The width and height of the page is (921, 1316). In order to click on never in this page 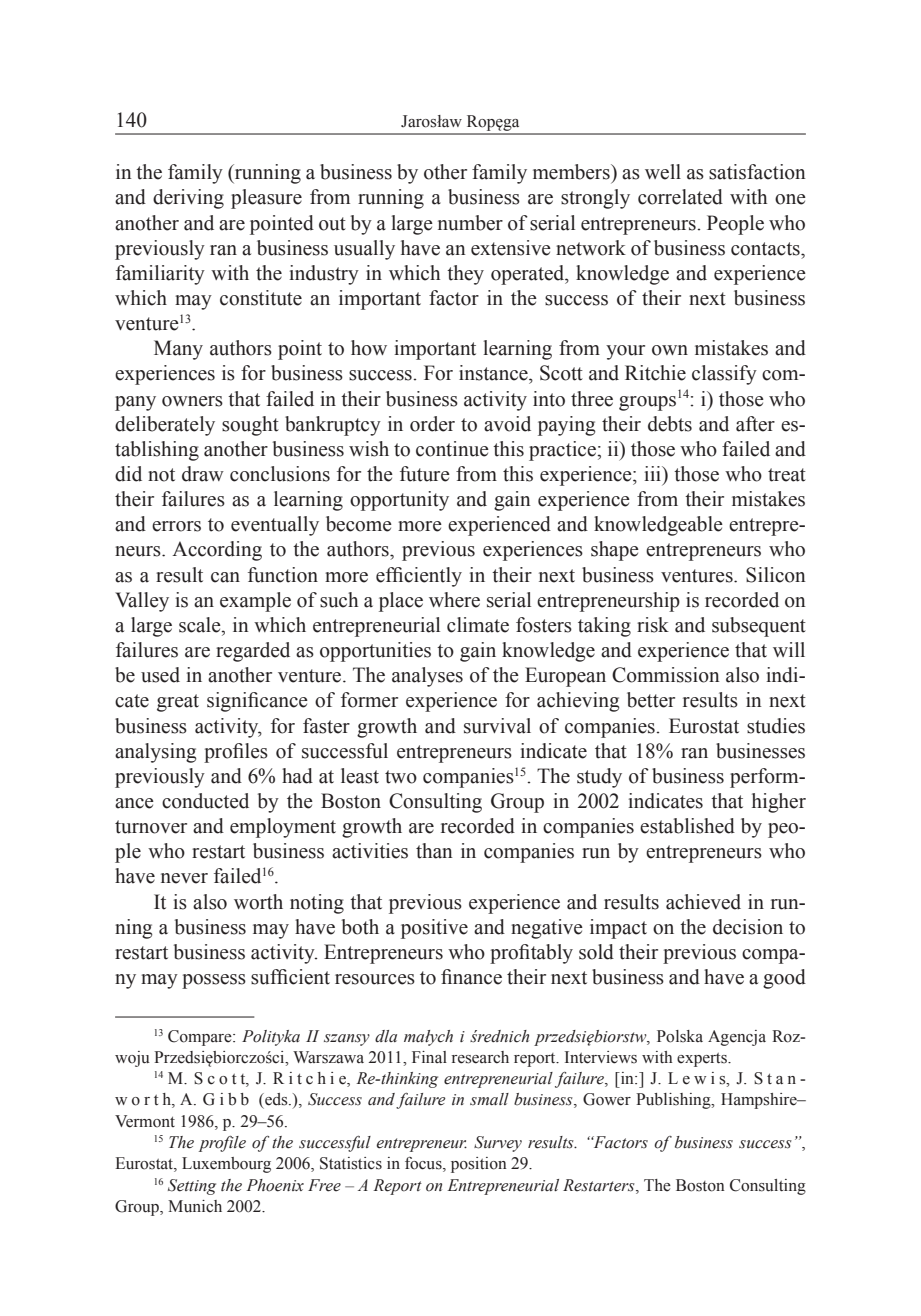, I will do `click(184, 878)`.
